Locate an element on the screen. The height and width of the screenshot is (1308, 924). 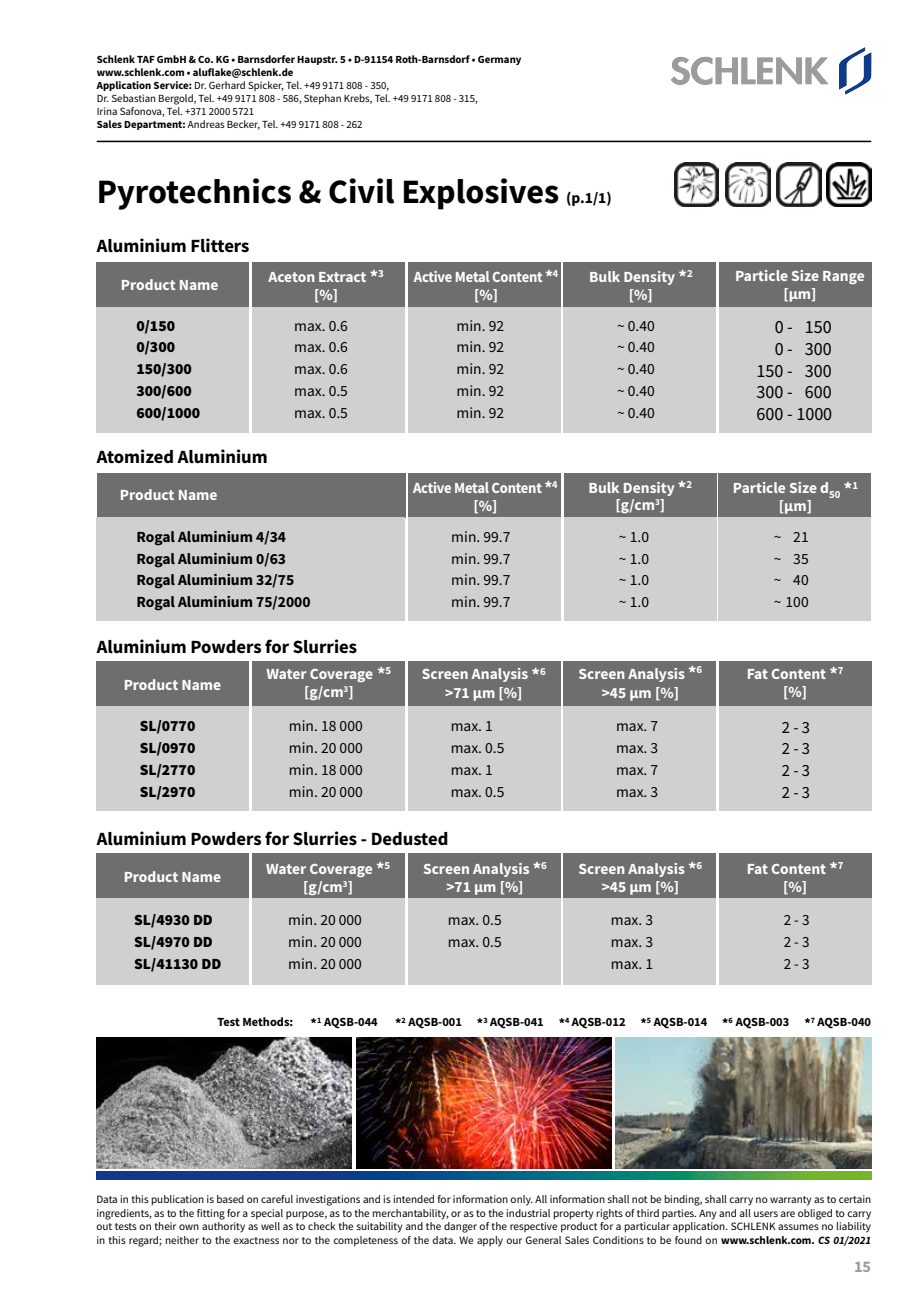
Atomized is located at coordinates (134, 456).
